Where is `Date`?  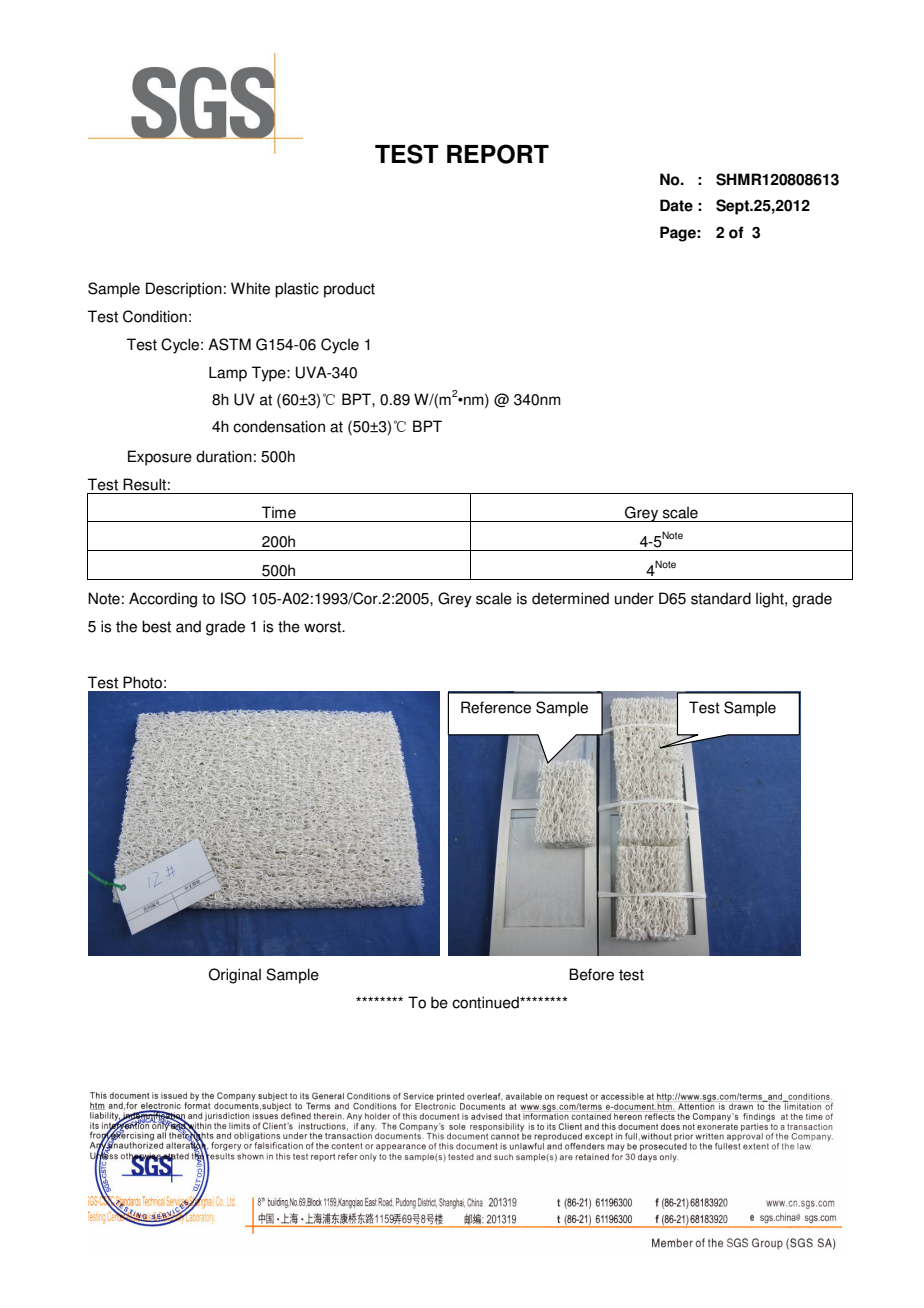 Date is located at coordinates (676, 205).
